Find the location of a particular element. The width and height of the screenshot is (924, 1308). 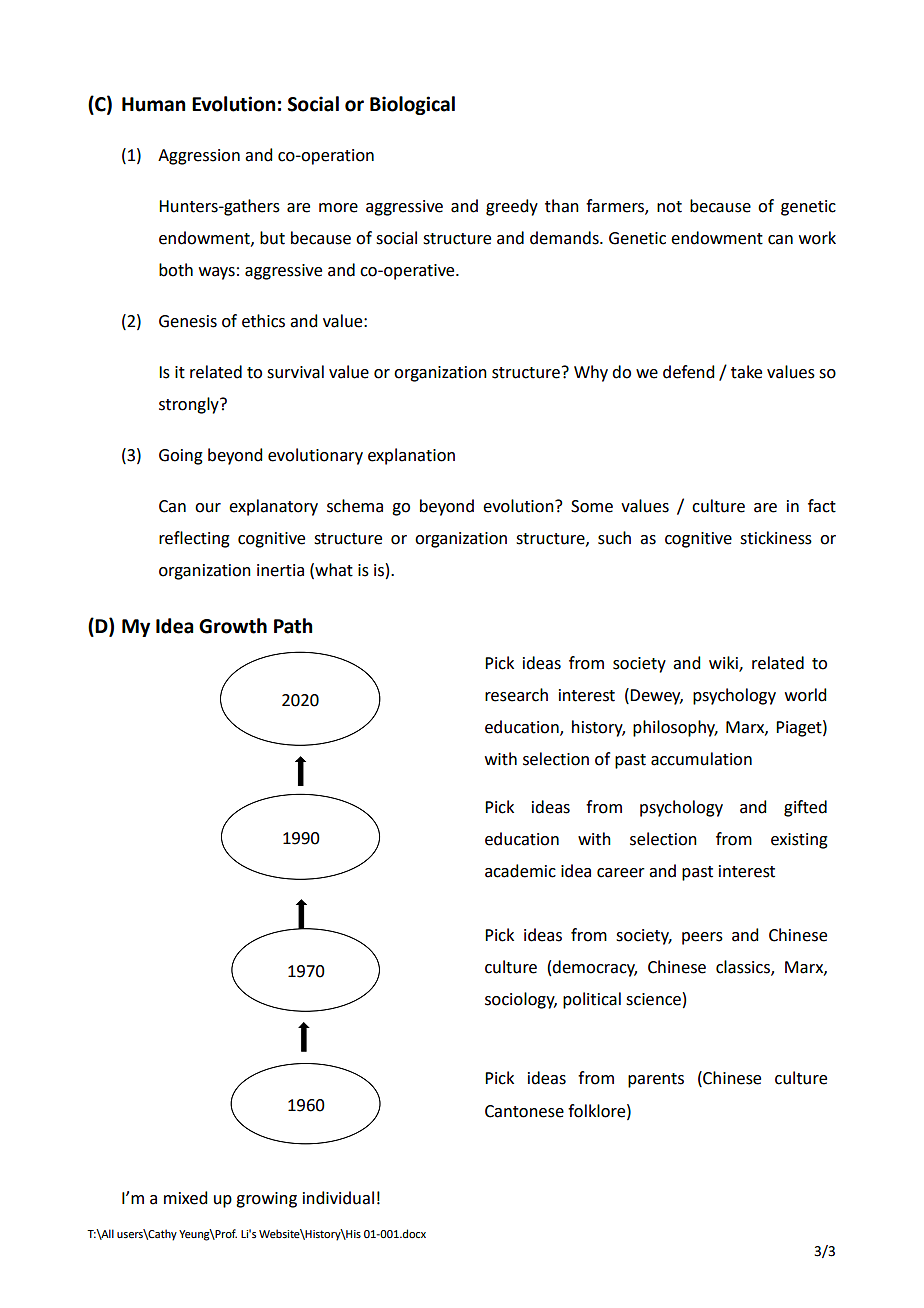

not is located at coordinates (669, 207).
